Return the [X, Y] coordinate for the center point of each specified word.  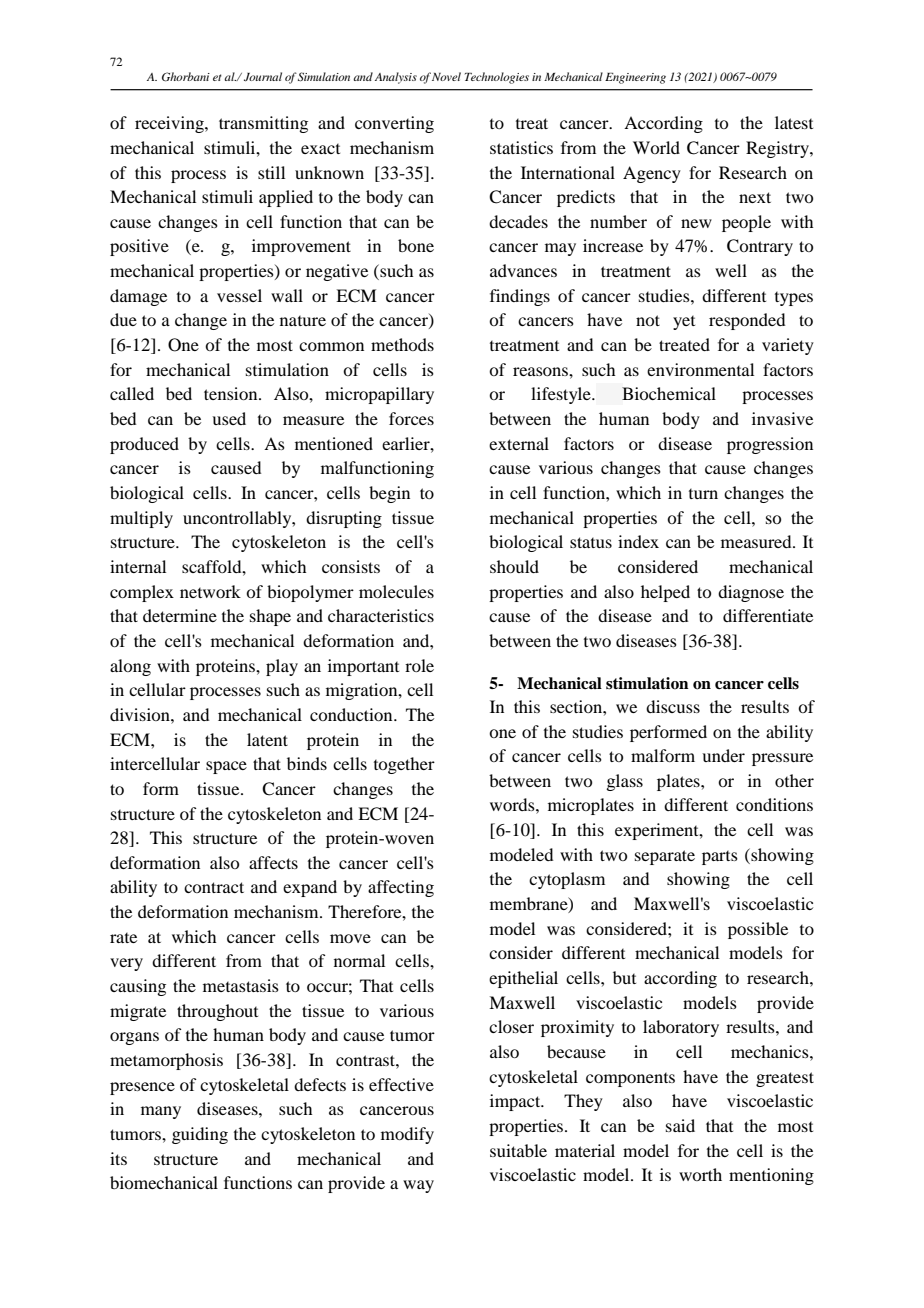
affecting [401, 888]
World [656, 147]
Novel [446, 76]
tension [232, 393]
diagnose [751, 593]
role [419, 665]
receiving [170, 124]
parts [720, 858]
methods [402, 344]
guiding [200, 1135]
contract [214, 887]
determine [180, 615]
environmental [700, 369]
